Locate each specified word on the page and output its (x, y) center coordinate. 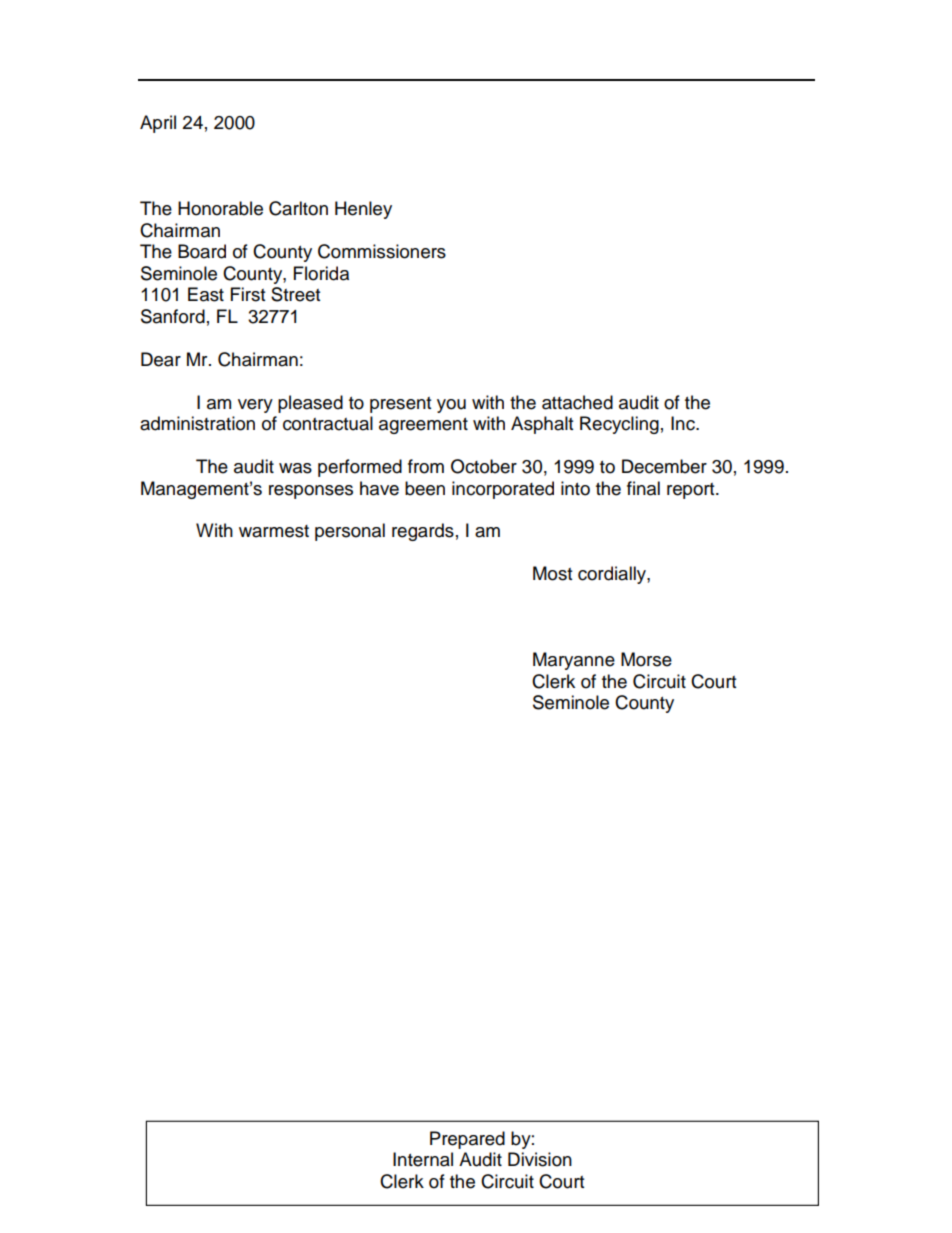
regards (423, 532)
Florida (321, 273)
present (400, 405)
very (255, 406)
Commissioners (382, 251)
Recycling (619, 425)
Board (202, 251)
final (643, 488)
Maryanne (574, 661)
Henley (363, 210)
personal (350, 532)
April (158, 124)
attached (577, 402)
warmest (274, 531)
